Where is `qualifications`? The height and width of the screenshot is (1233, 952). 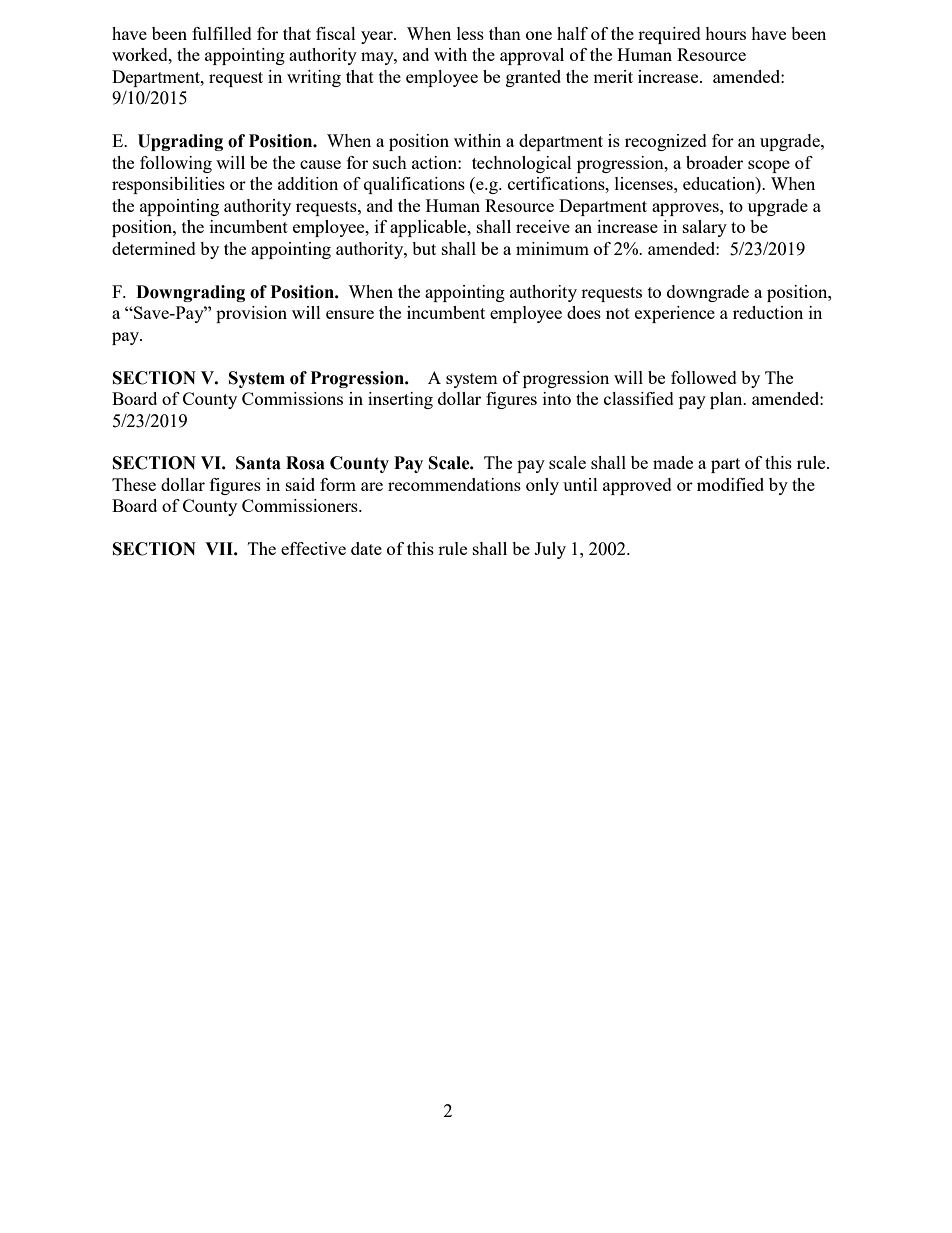 qualifications is located at coordinates (414, 185).
